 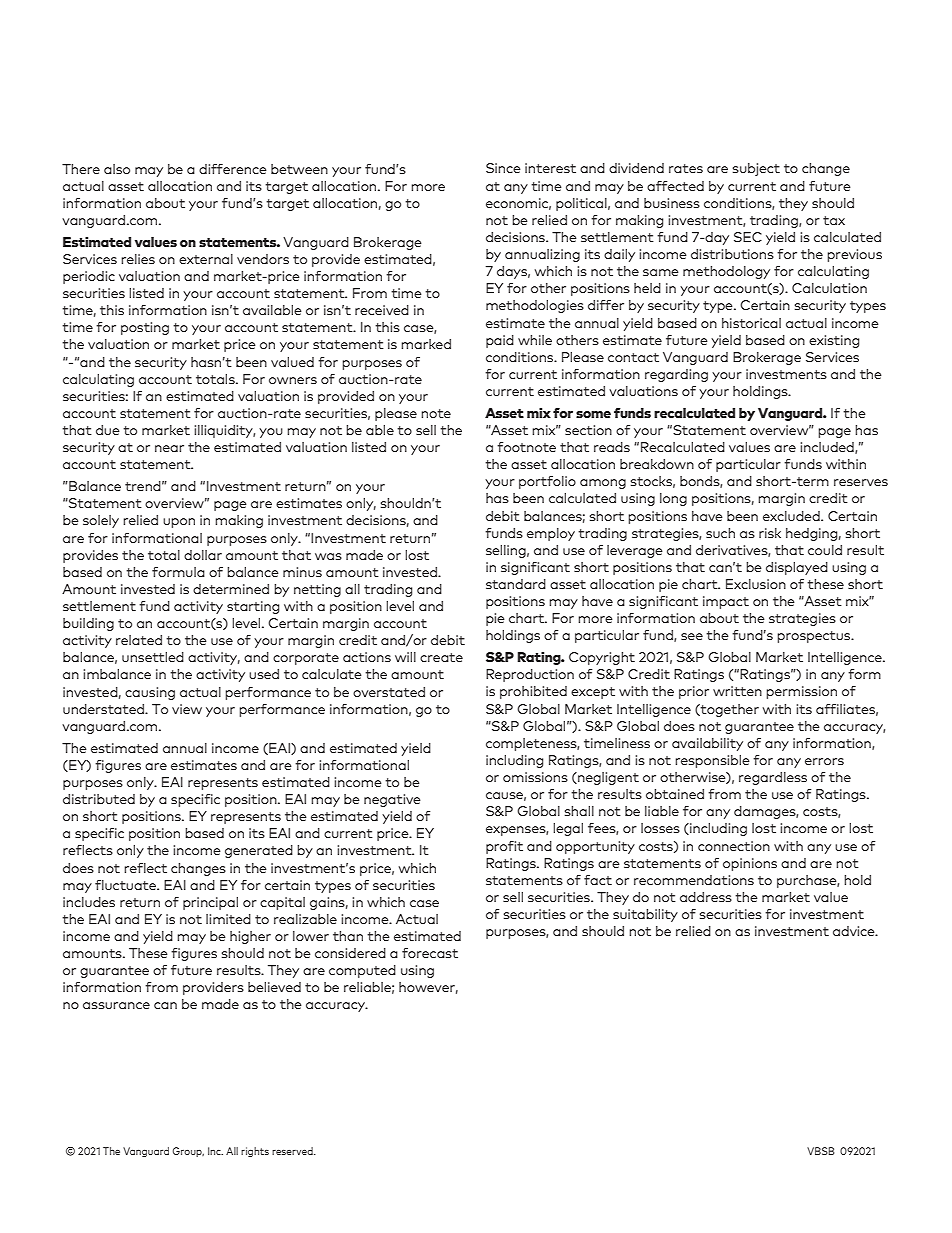 I want to click on posting, so click(x=145, y=328).
